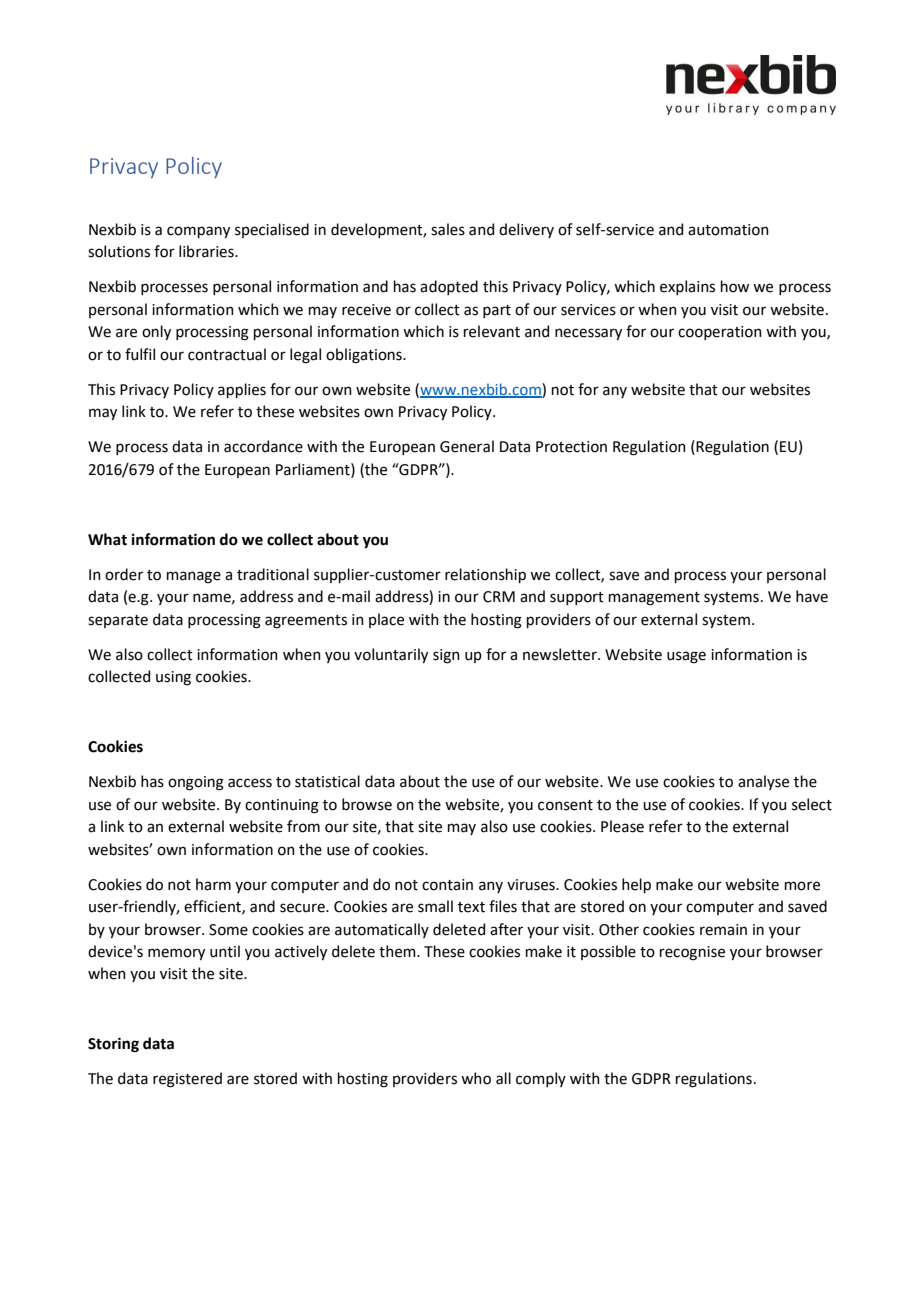 This screenshot has height=1308, width=924. I want to click on General, so click(467, 446).
